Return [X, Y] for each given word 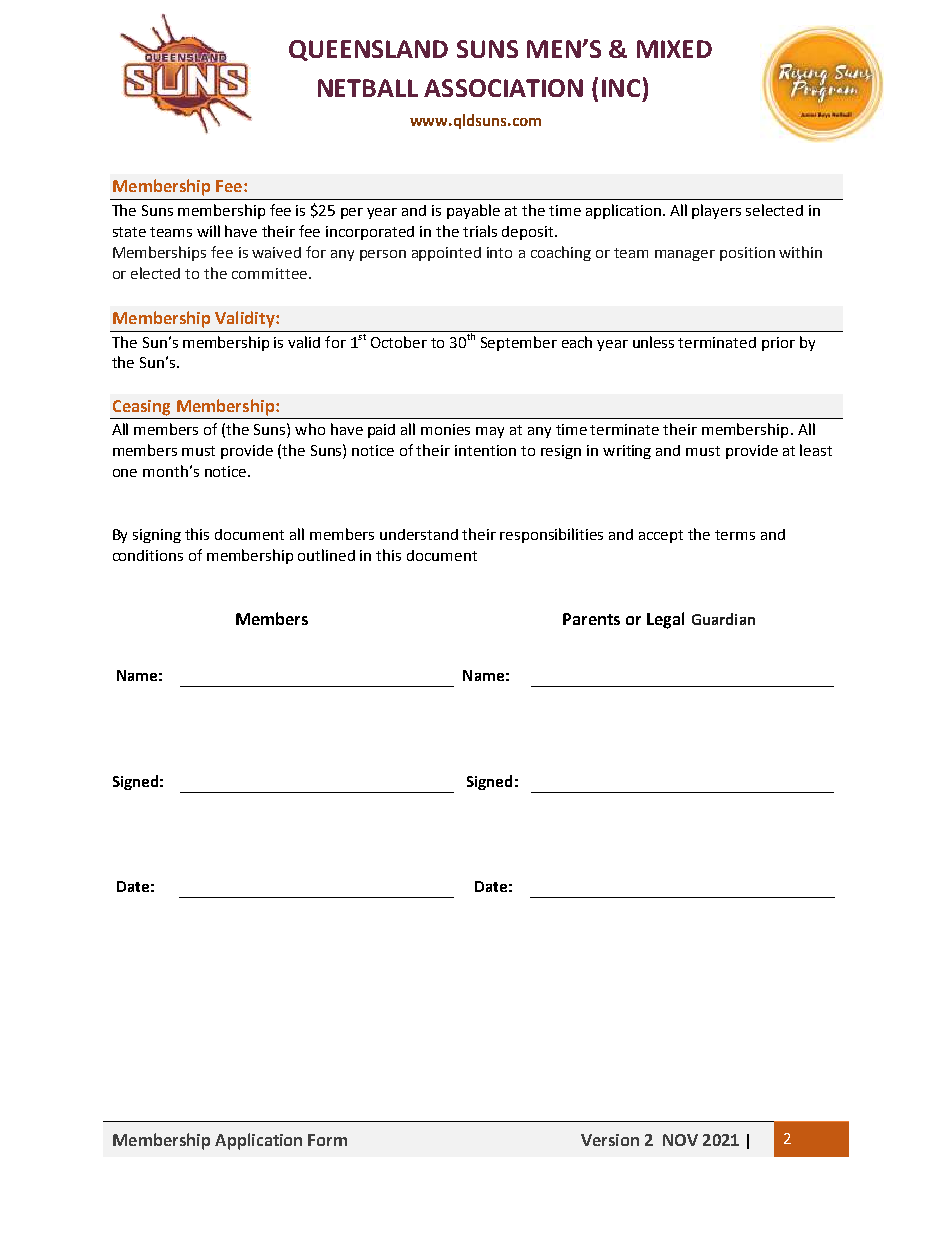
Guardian [723, 619]
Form [327, 1140]
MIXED [674, 49]
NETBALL [368, 88]
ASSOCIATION [503, 88]
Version [610, 1140]
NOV [680, 1140]
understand [419, 534]
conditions [148, 555]
